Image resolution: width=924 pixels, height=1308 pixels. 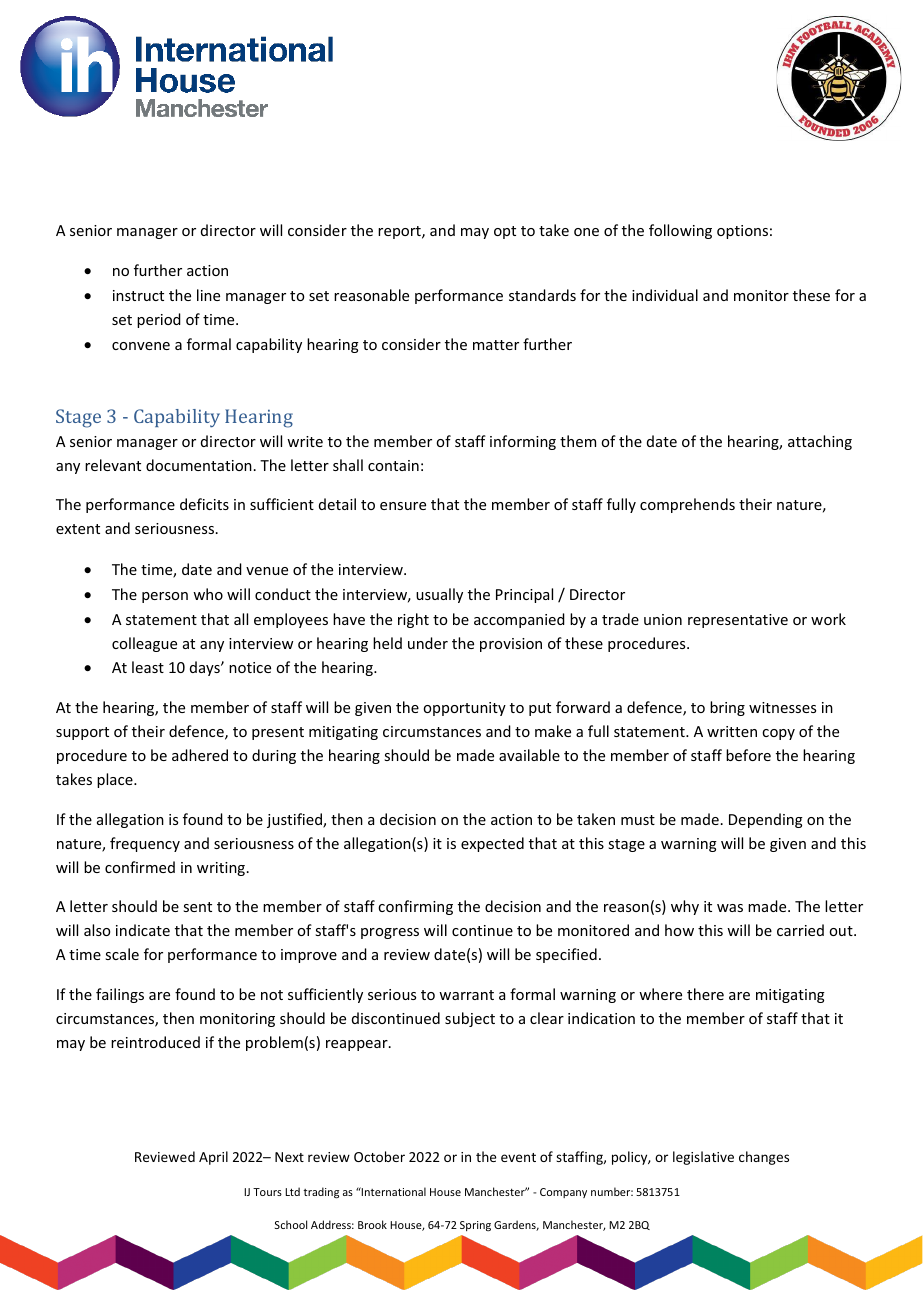 I want to click on written, so click(x=732, y=731).
